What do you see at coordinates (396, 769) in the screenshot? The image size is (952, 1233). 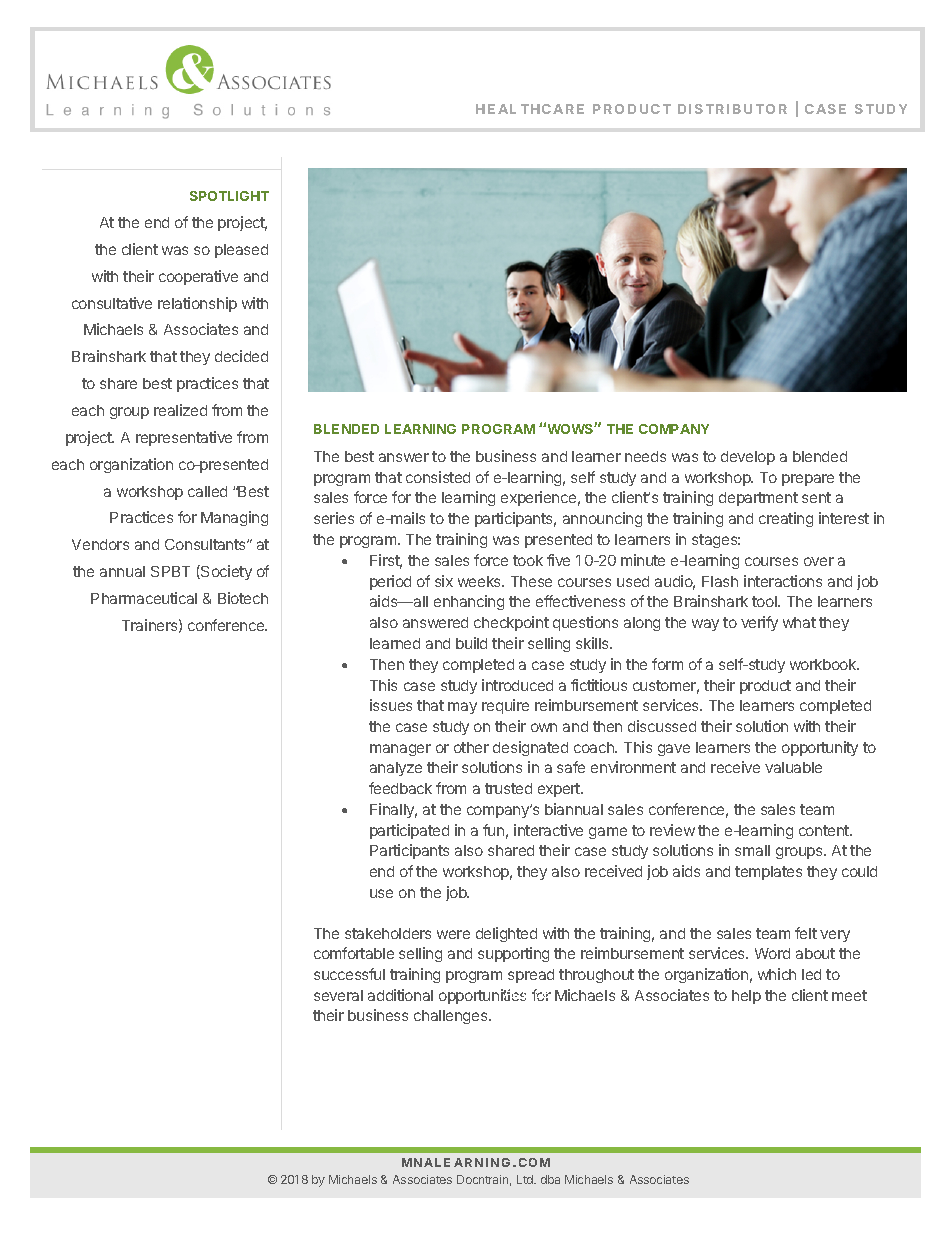 I see `analyze` at bounding box center [396, 769].
